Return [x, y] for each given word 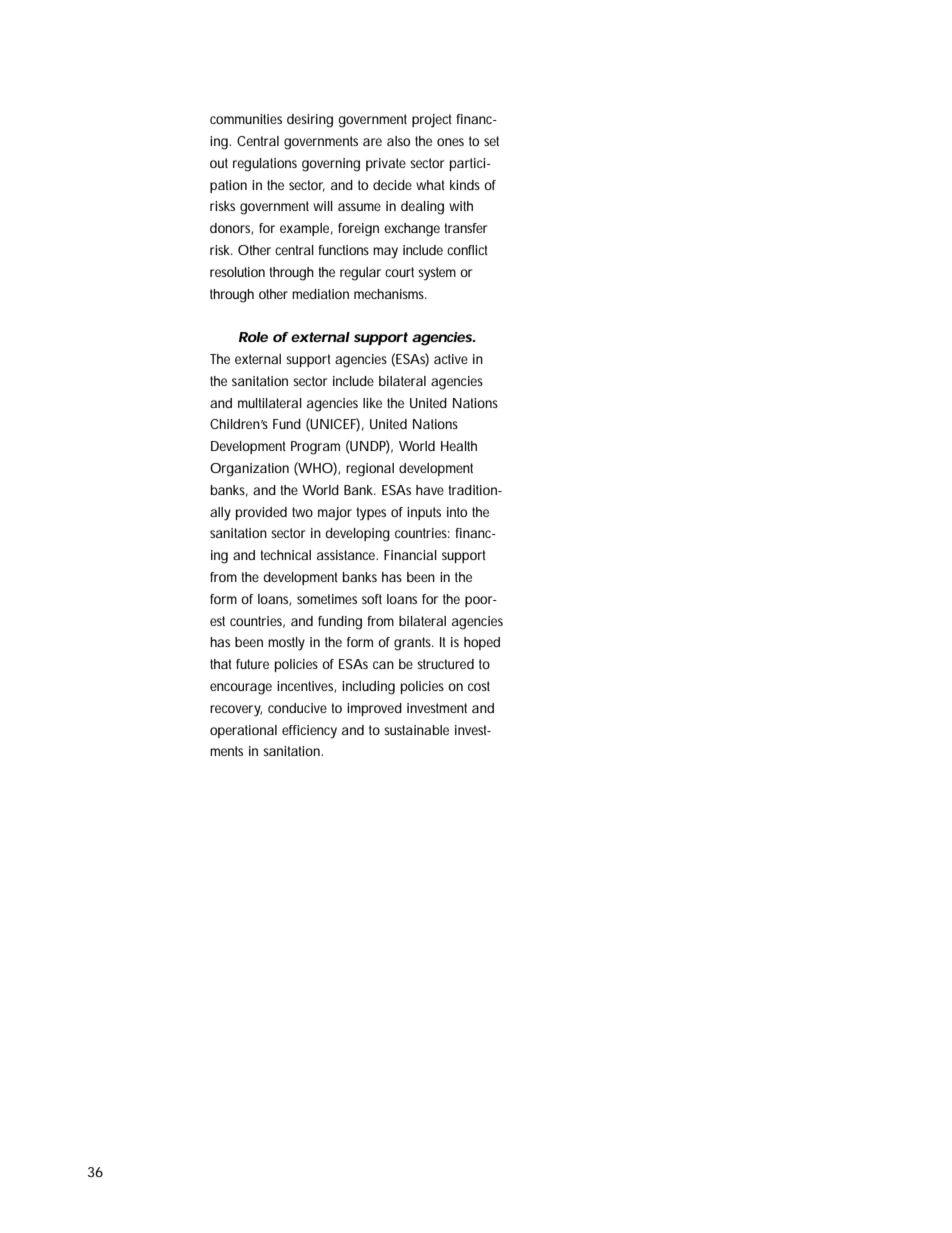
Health [459, 446]
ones [450, 142]
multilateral [270, 403]
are [372, 142]
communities [246, 119]
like [372, 403]
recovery [236, 711]
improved [374, 709]
